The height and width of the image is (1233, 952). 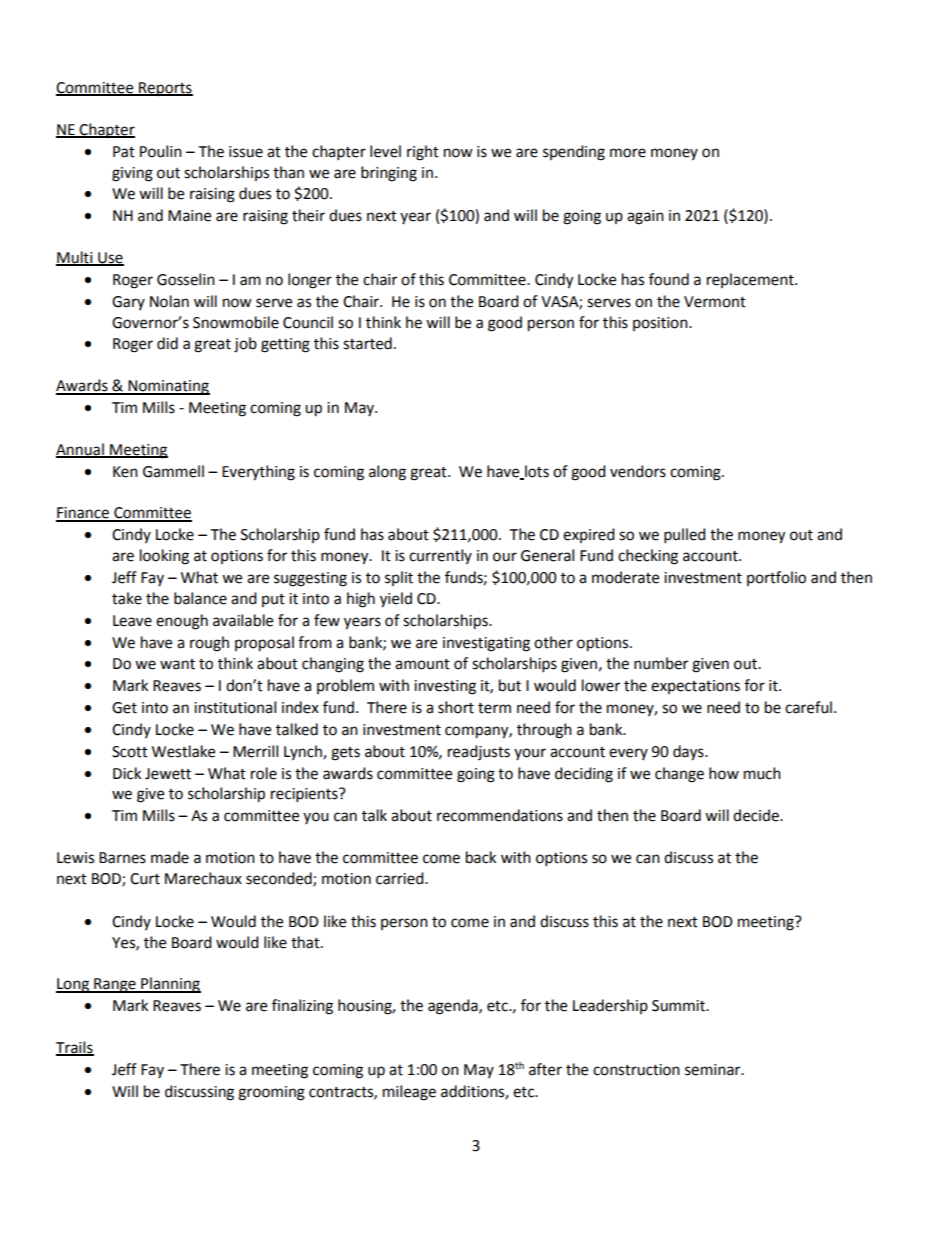 What do you see at coordinates (661, 324) in the image?
I see `position` at bounding box center [661, 324].
